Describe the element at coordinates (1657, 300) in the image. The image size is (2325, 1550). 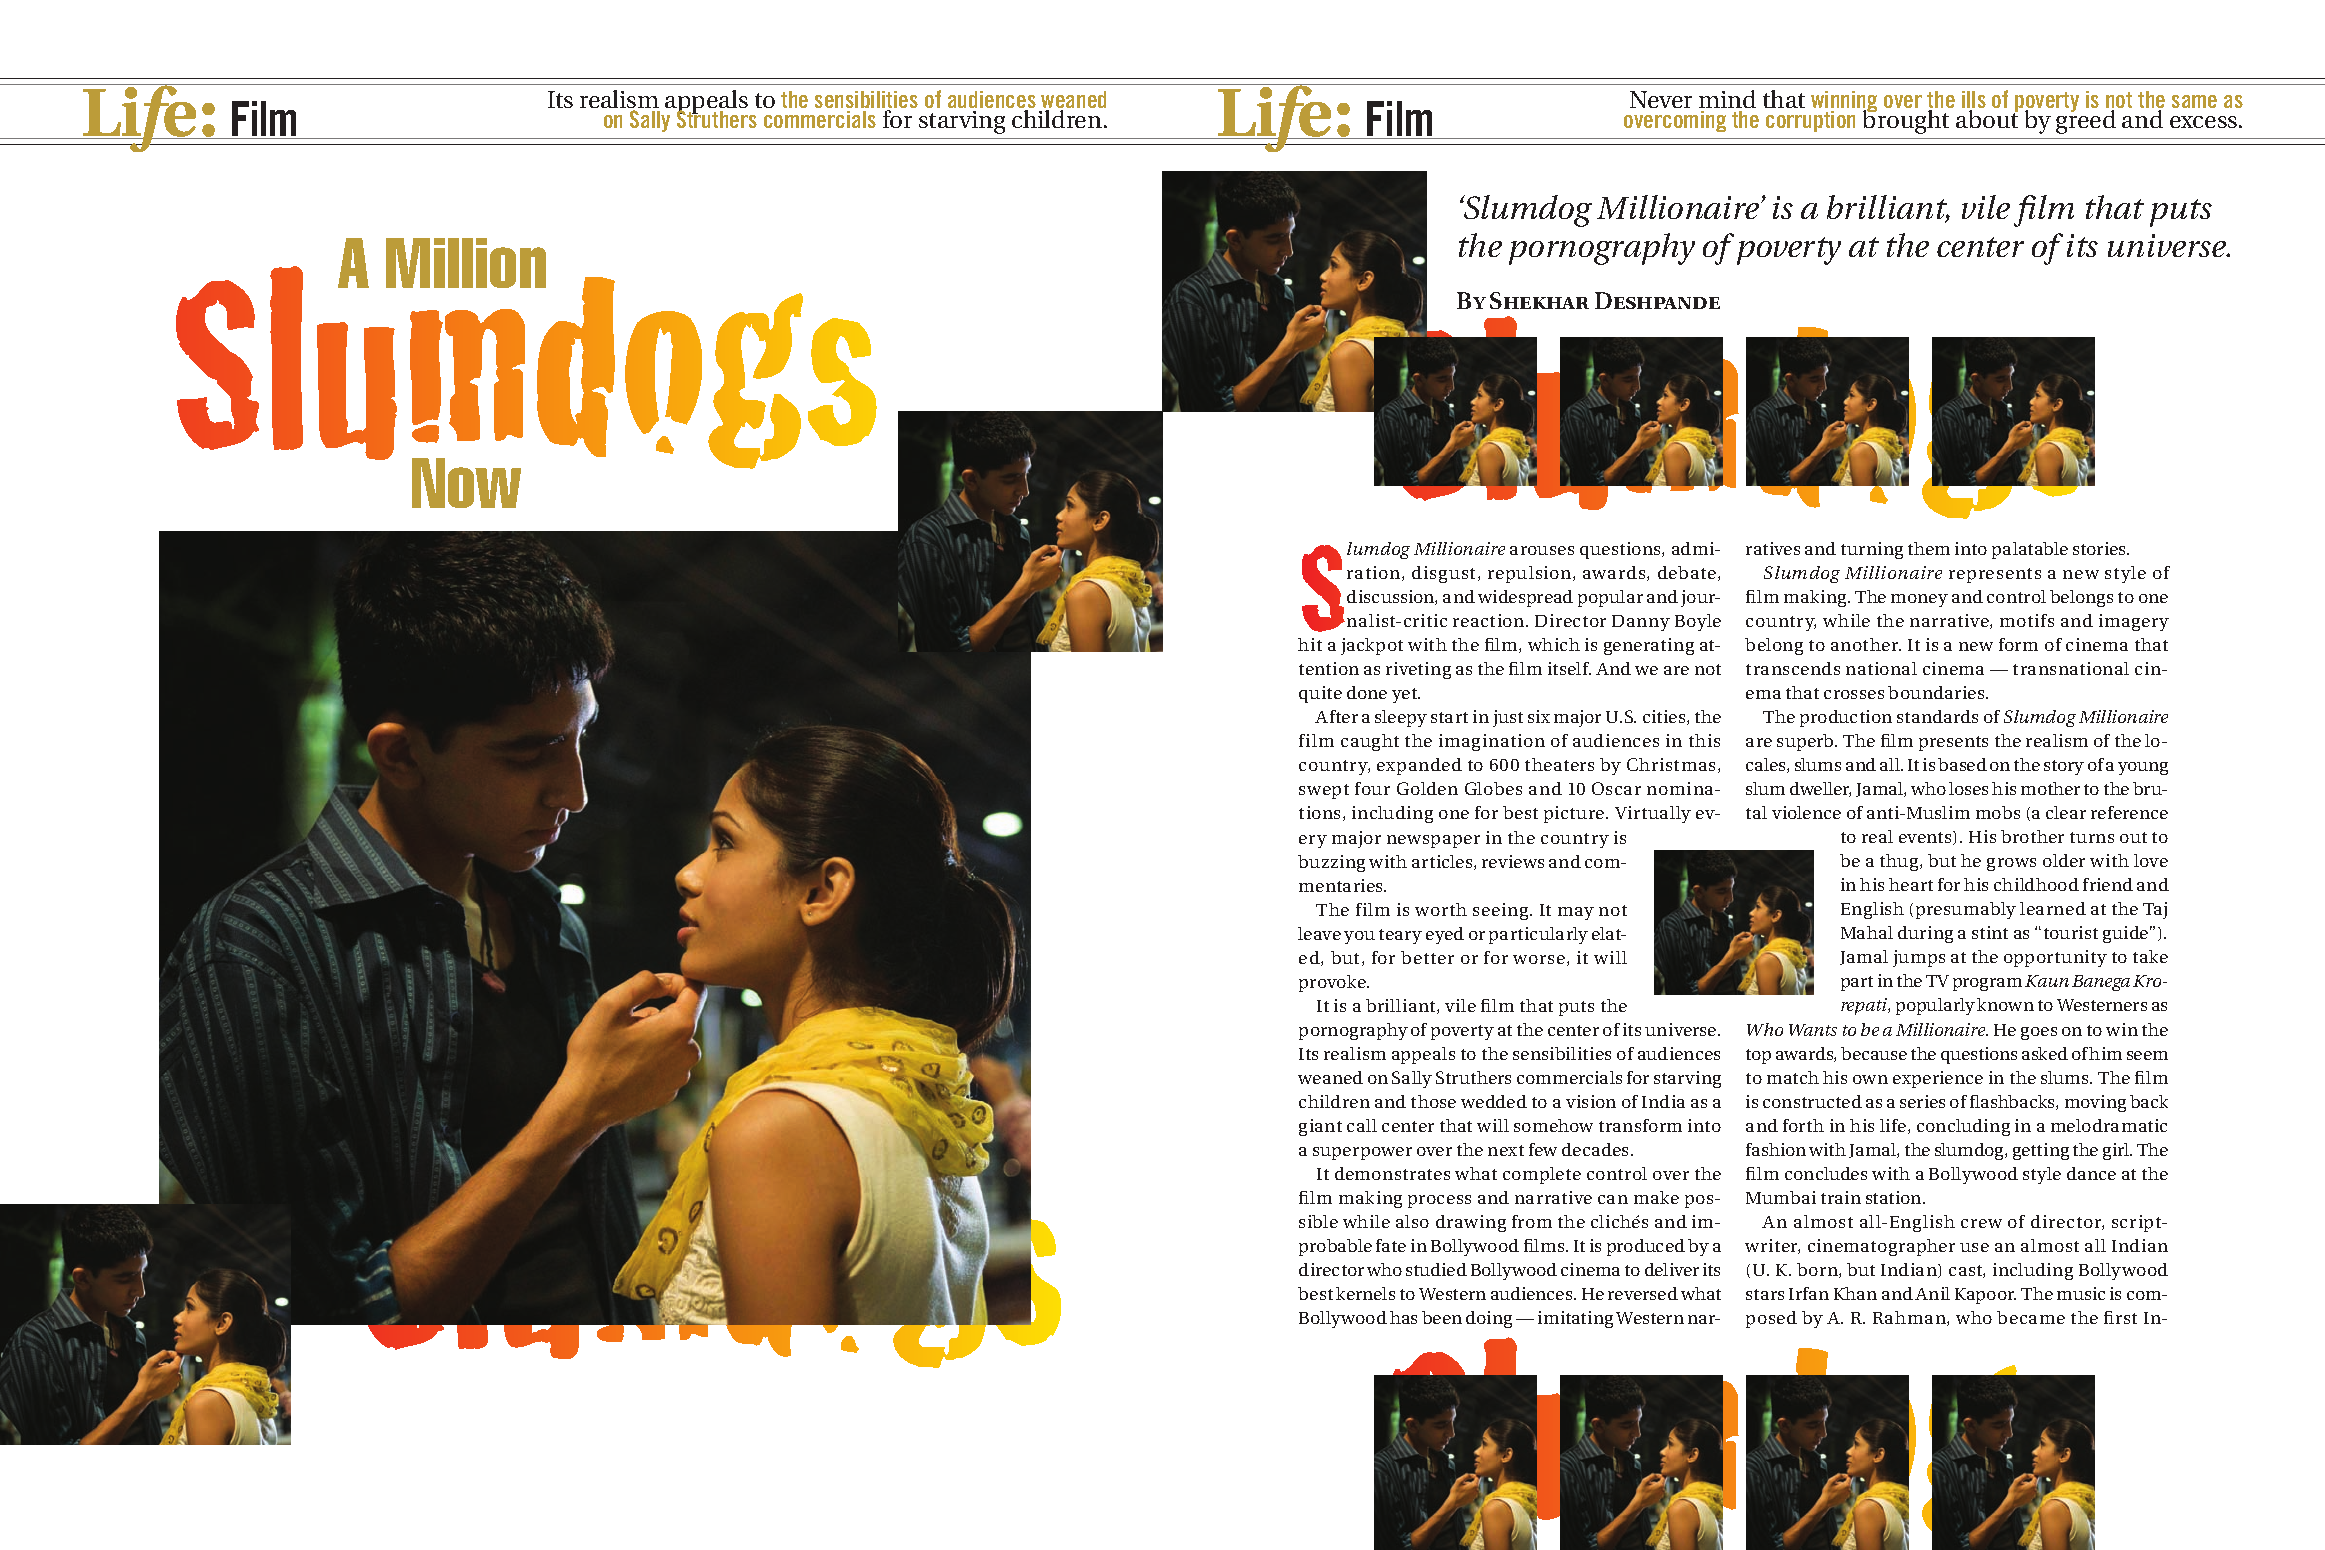
I see `Deshpande` at that location.
